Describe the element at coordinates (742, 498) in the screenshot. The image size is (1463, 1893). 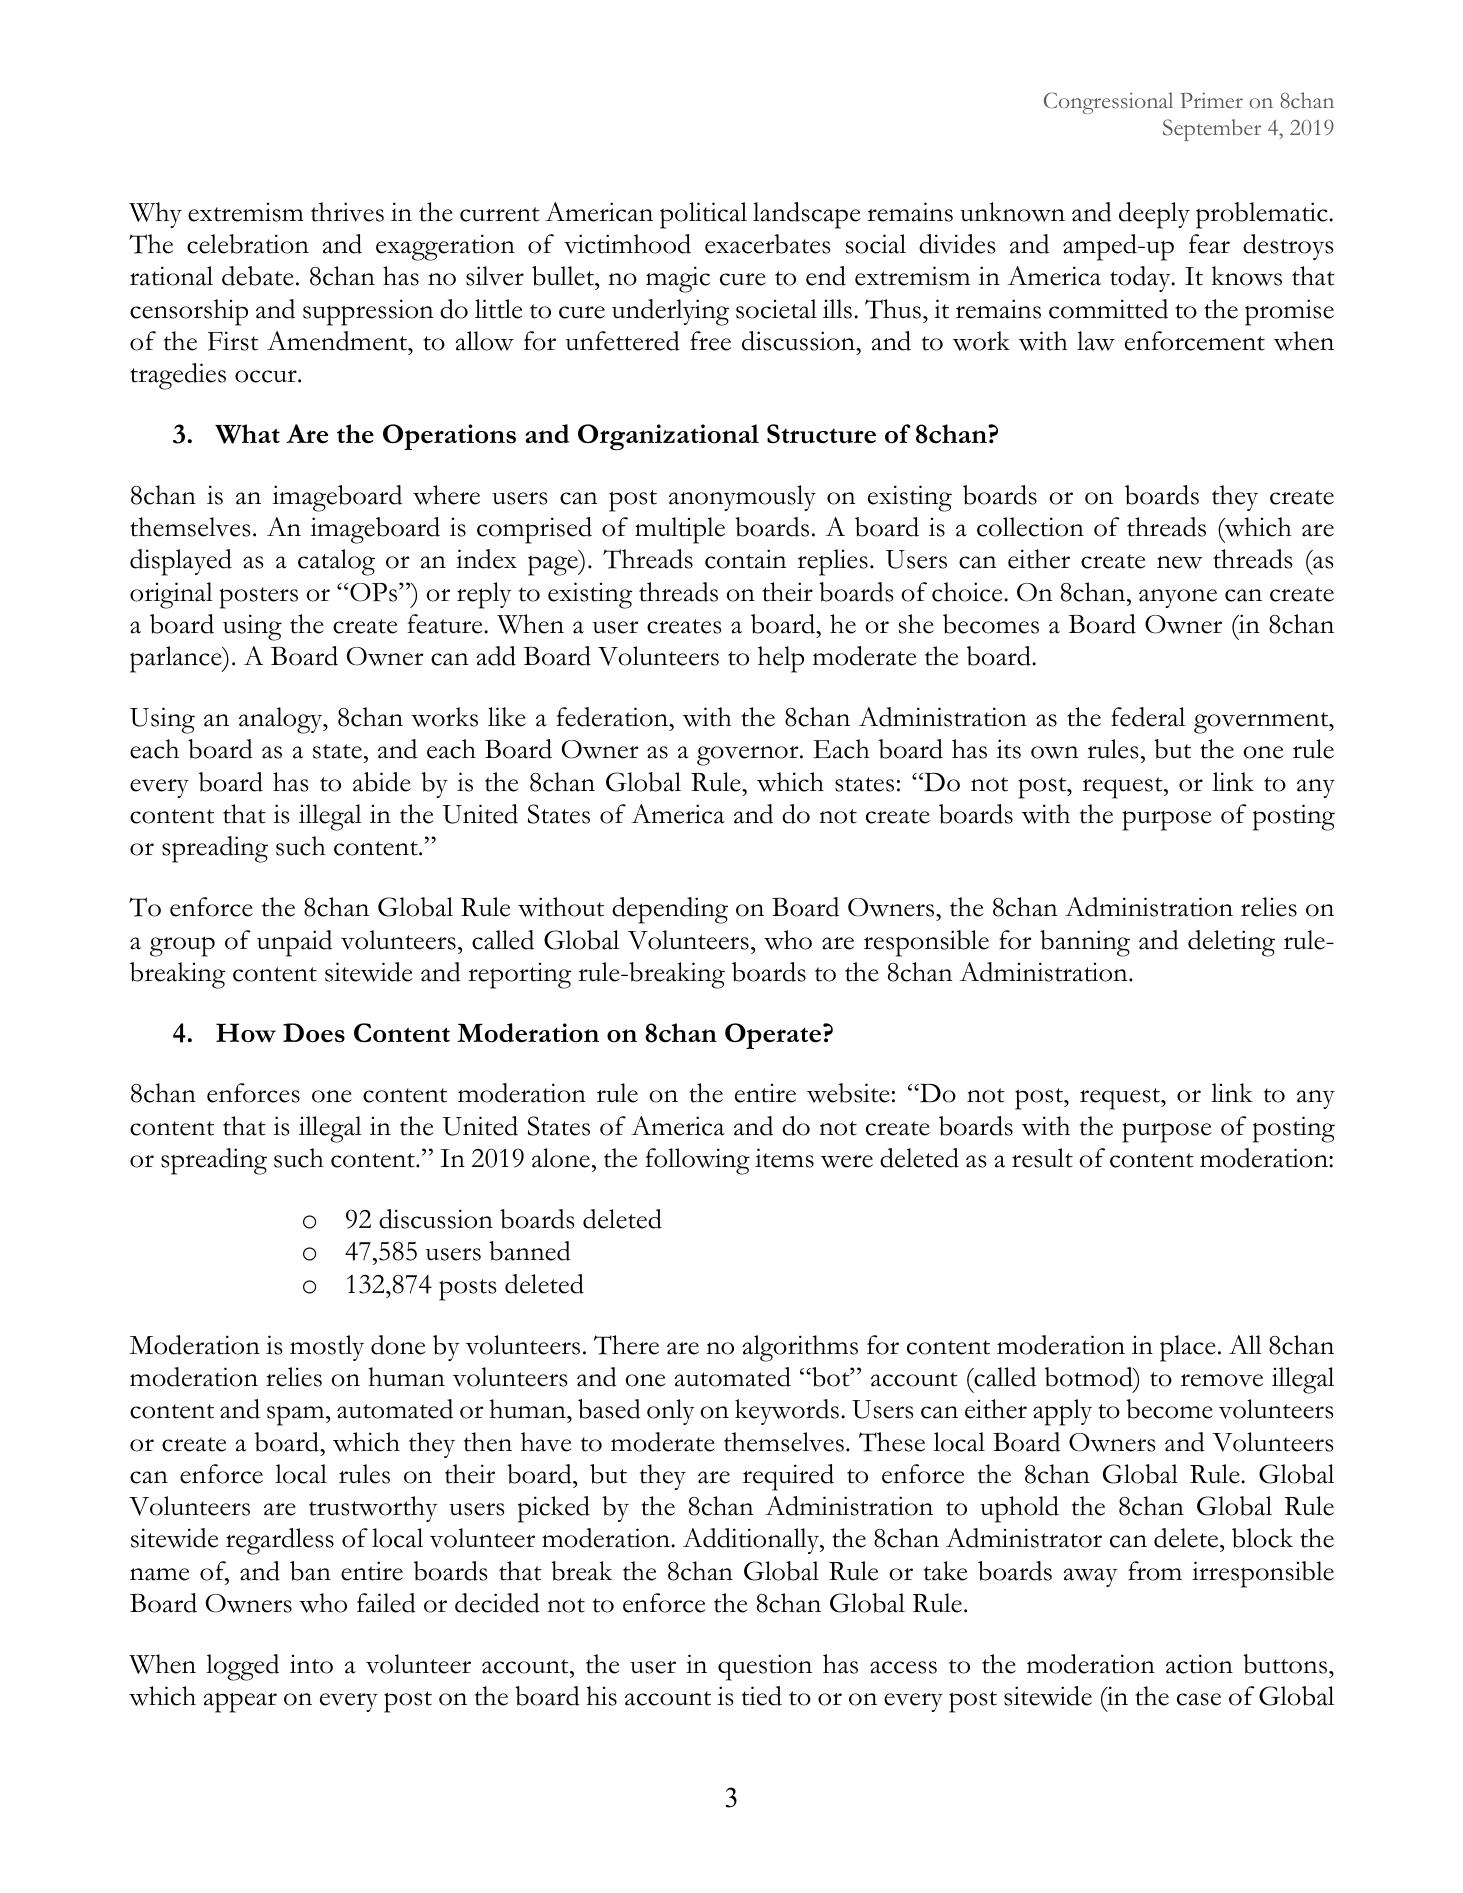
I see `anonymously` at that location.
